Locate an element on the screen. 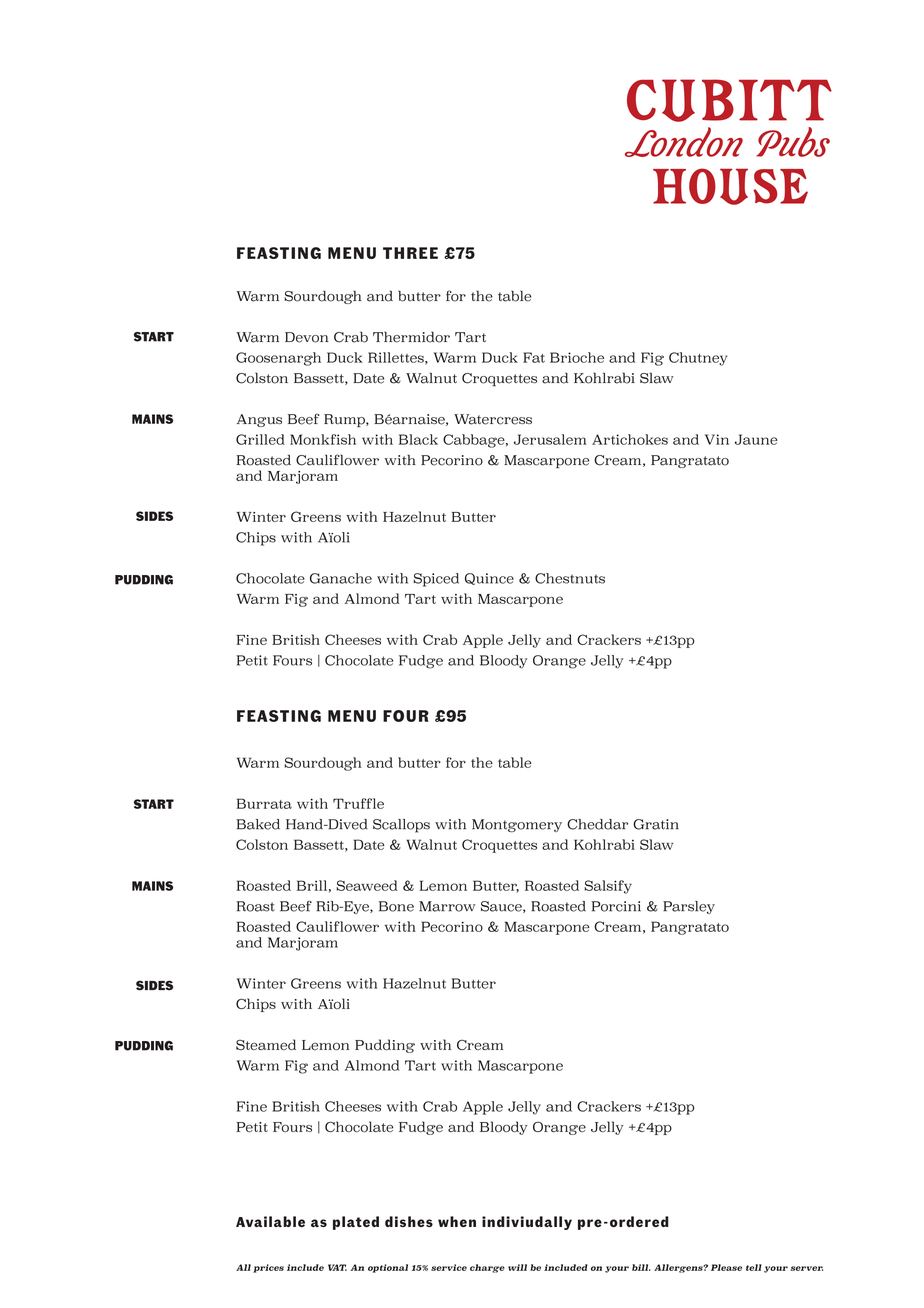 The image size is (924, 1308). VAT is located at coordinates (337, 1267).
